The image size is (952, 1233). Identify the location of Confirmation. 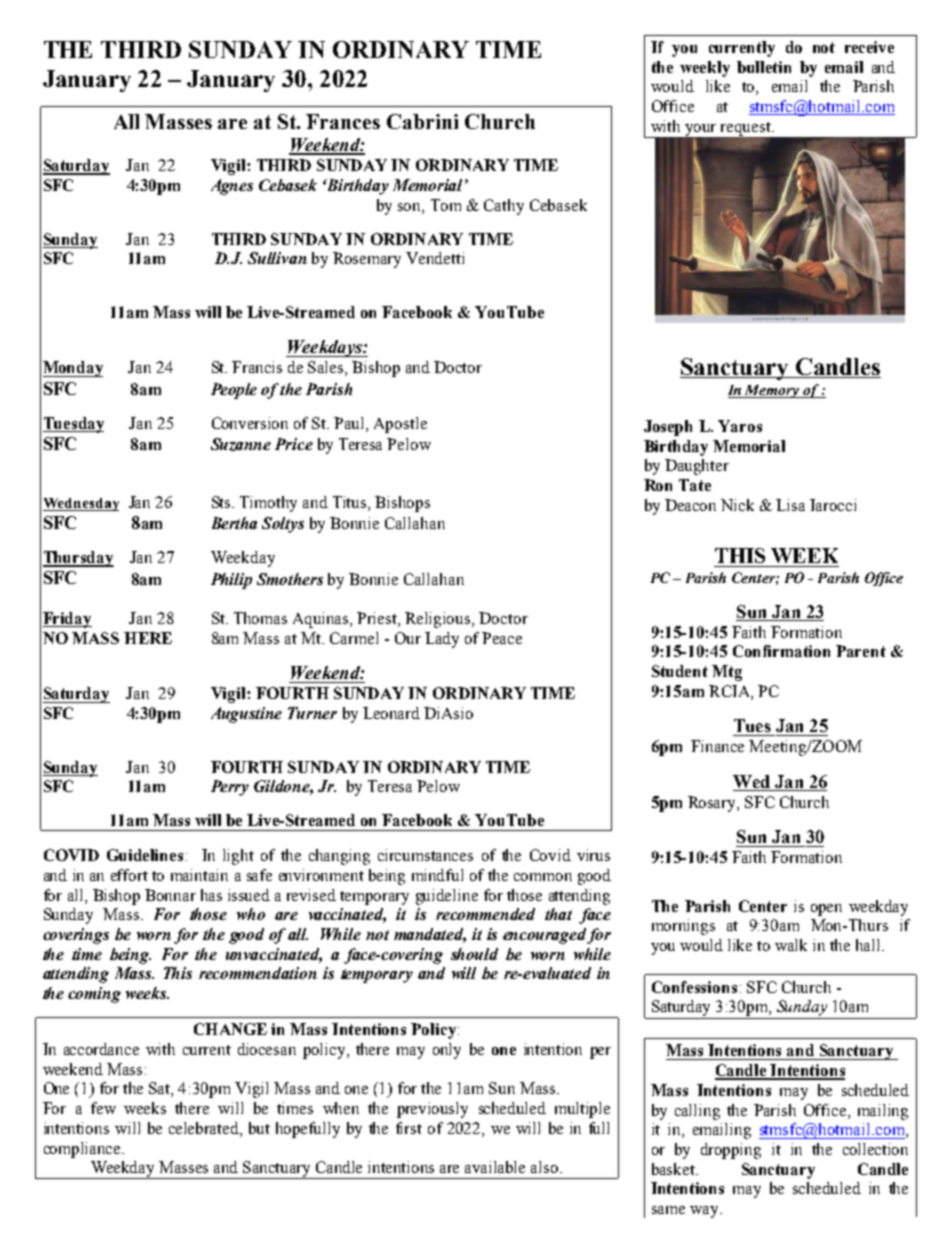
(781, 651).
